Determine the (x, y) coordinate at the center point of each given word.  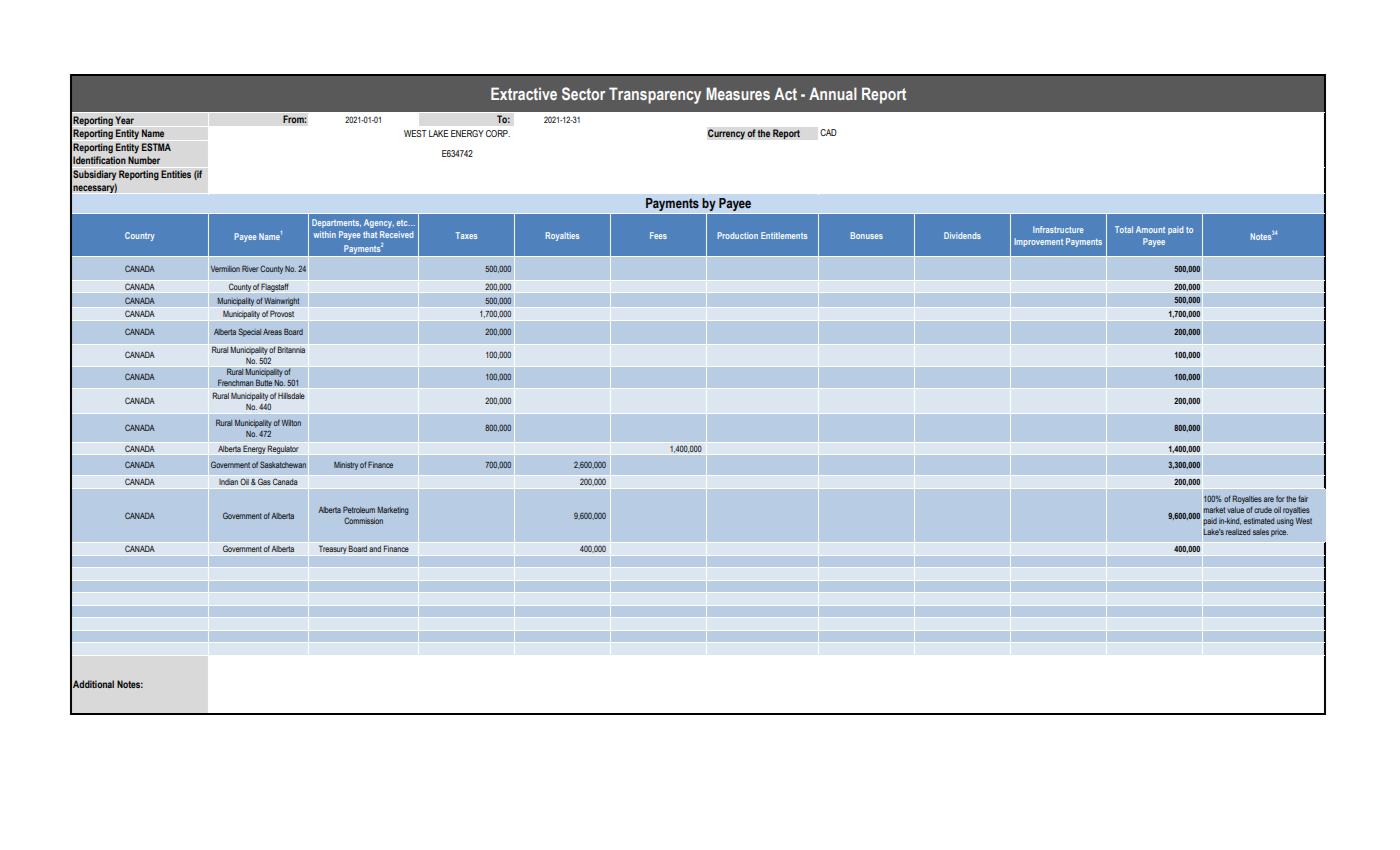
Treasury (332, 551)
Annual (833, 93)
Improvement (1038, 242)
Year (124, 120)
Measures (738, 93)
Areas (272, 332)
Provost (282, 313)
